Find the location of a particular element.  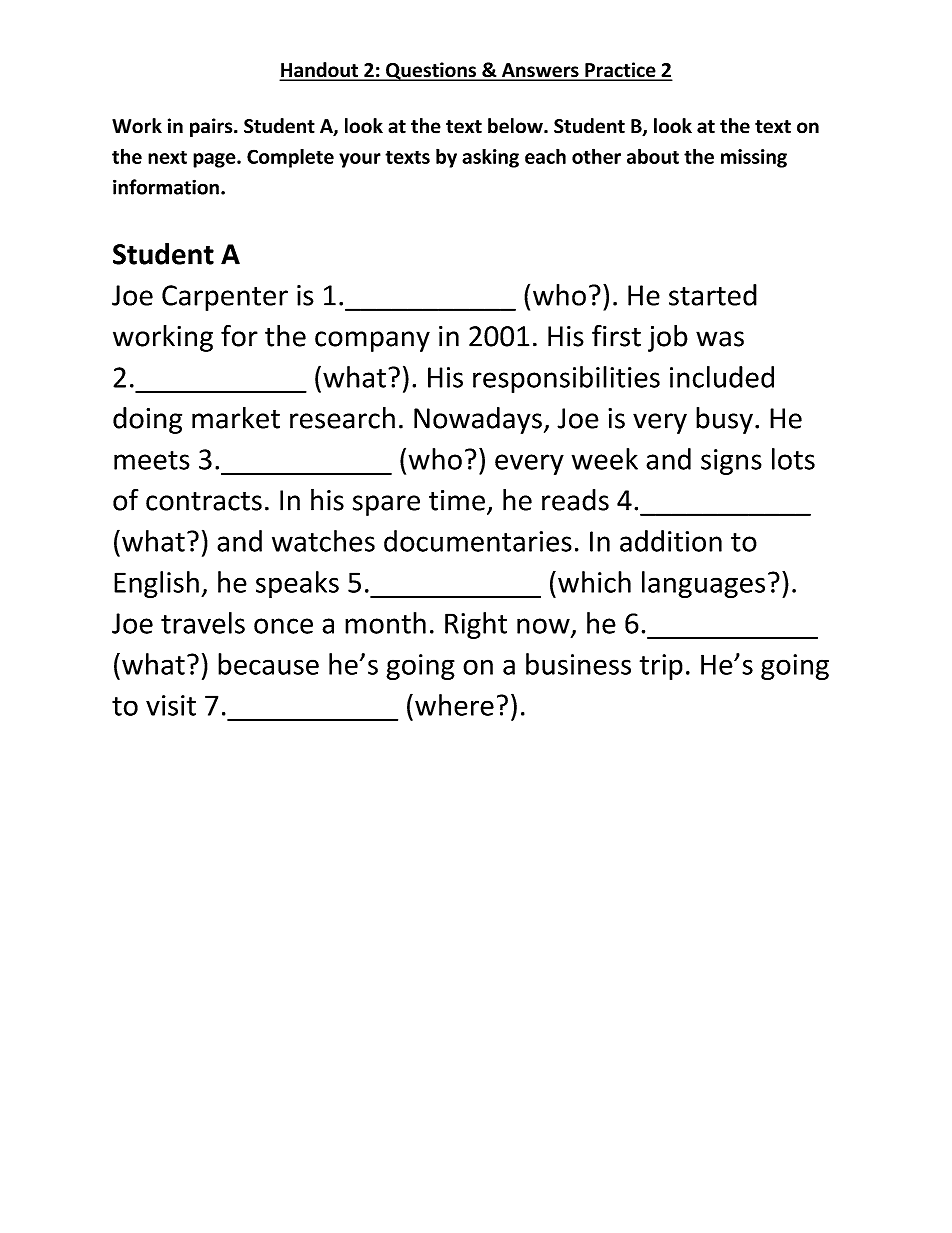

because is located at coordinates (268, 664).
